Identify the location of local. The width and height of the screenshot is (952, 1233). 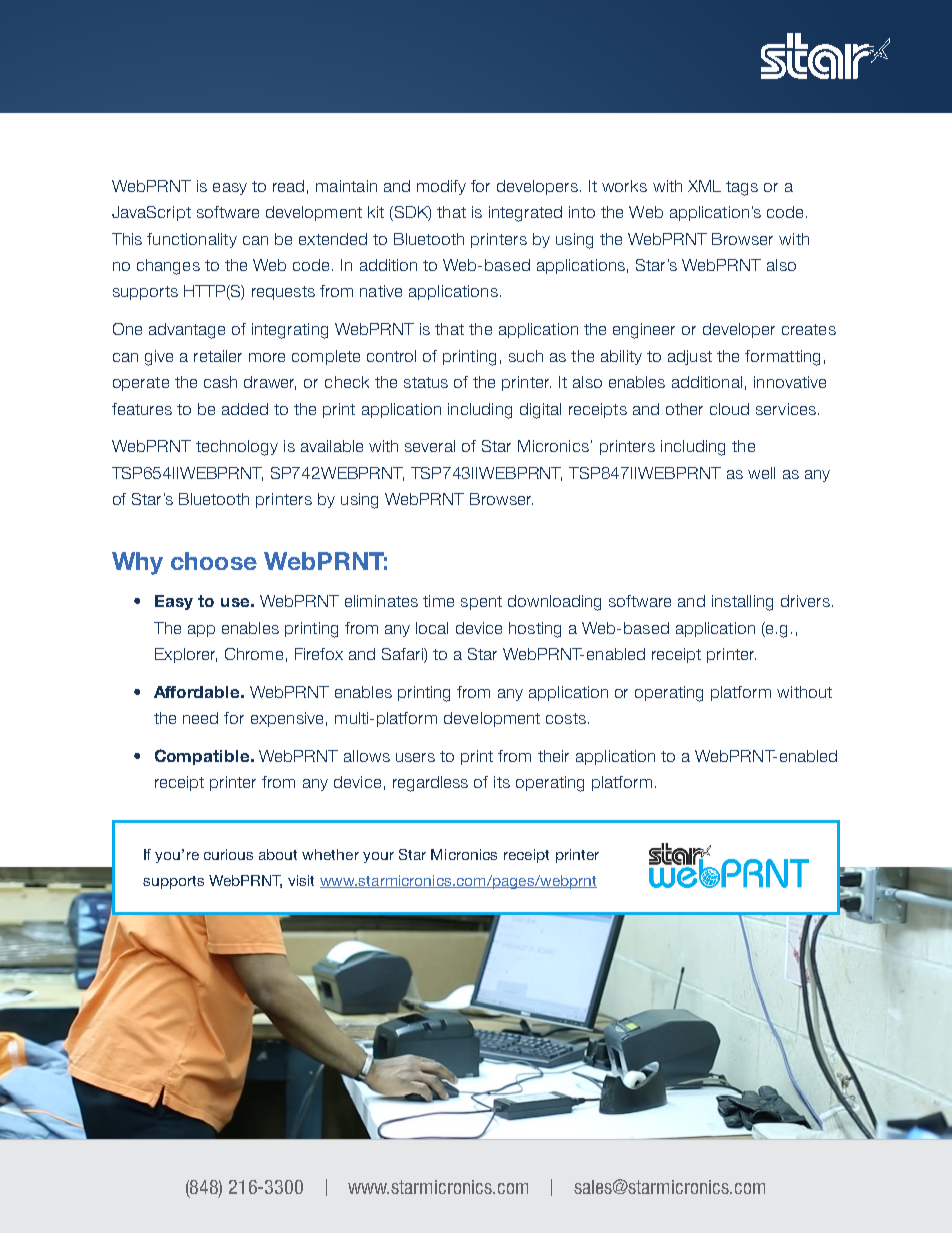
(432, 628).
